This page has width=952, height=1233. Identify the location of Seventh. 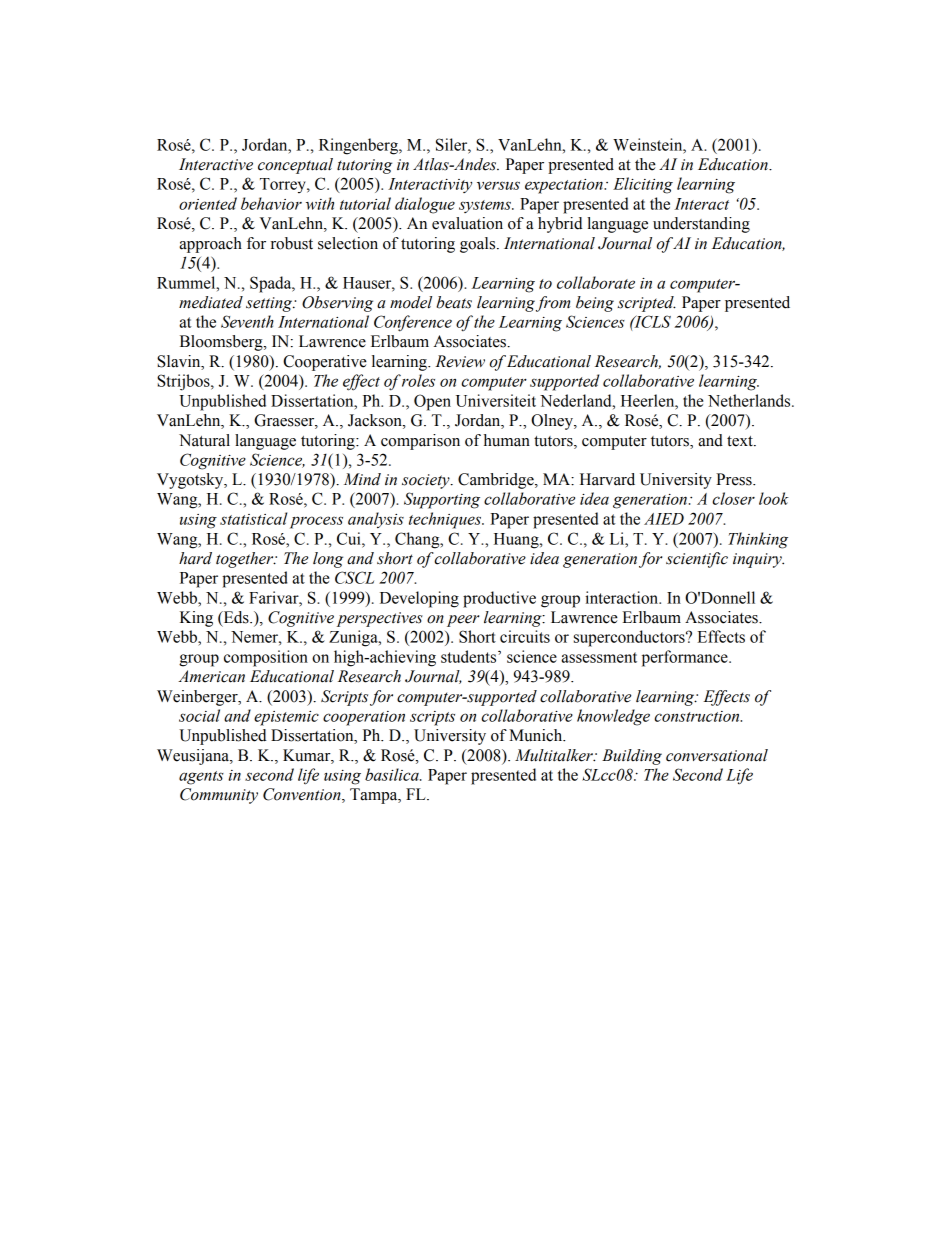
(247, 321).
